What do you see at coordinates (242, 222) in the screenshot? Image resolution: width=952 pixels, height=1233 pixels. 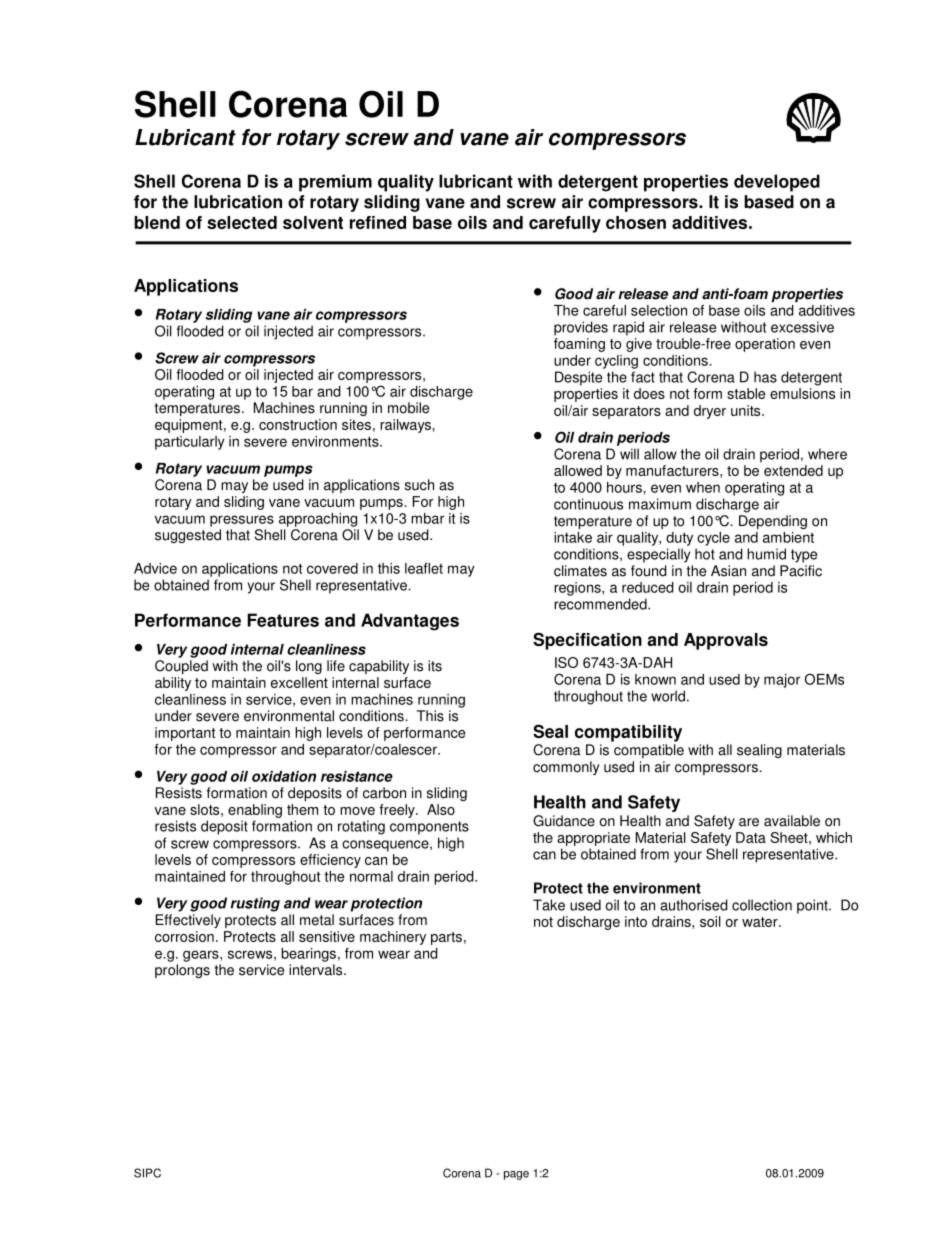 I see `selected` at bounding box center [242, 222].
